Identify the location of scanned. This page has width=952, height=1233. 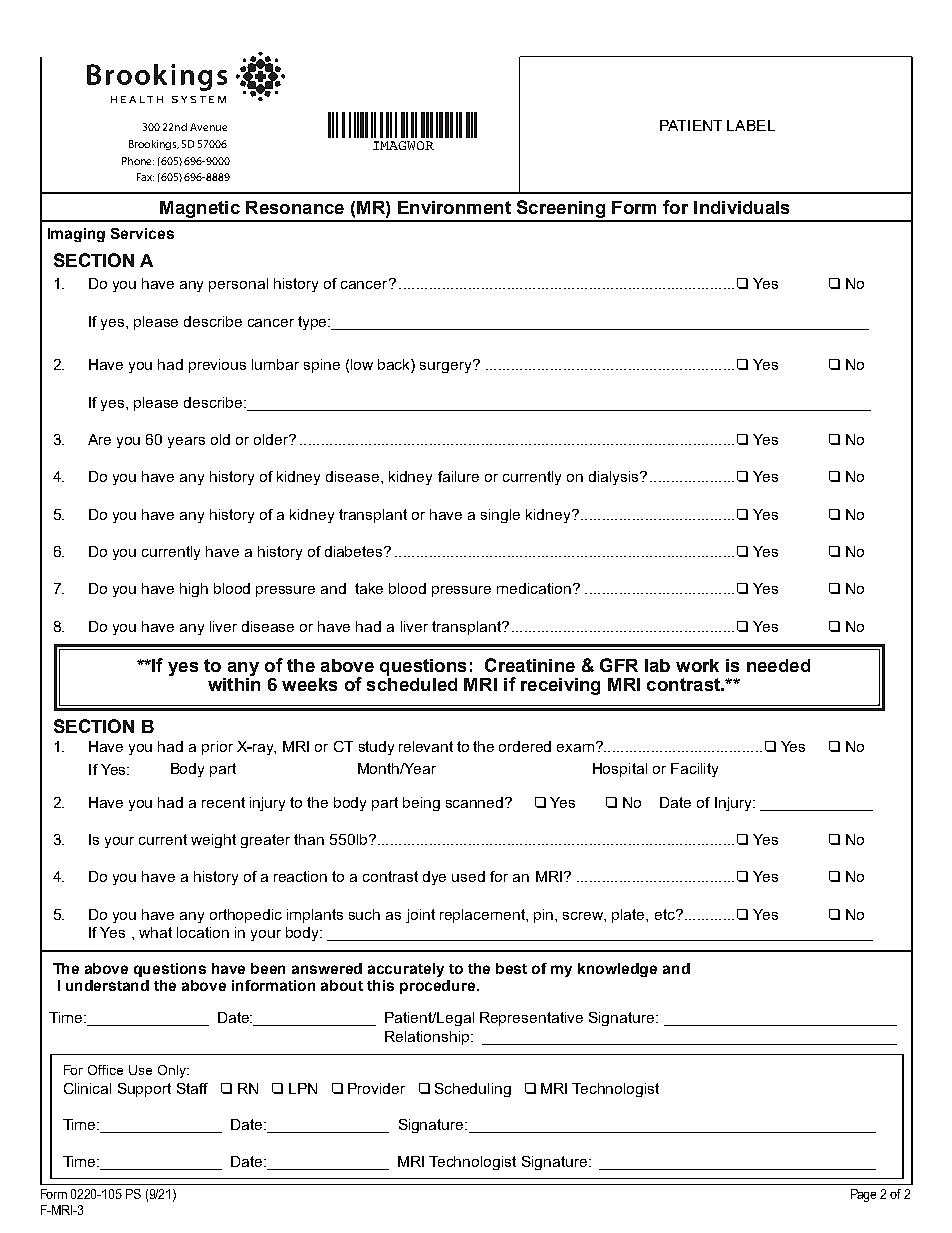
(476, 802).
